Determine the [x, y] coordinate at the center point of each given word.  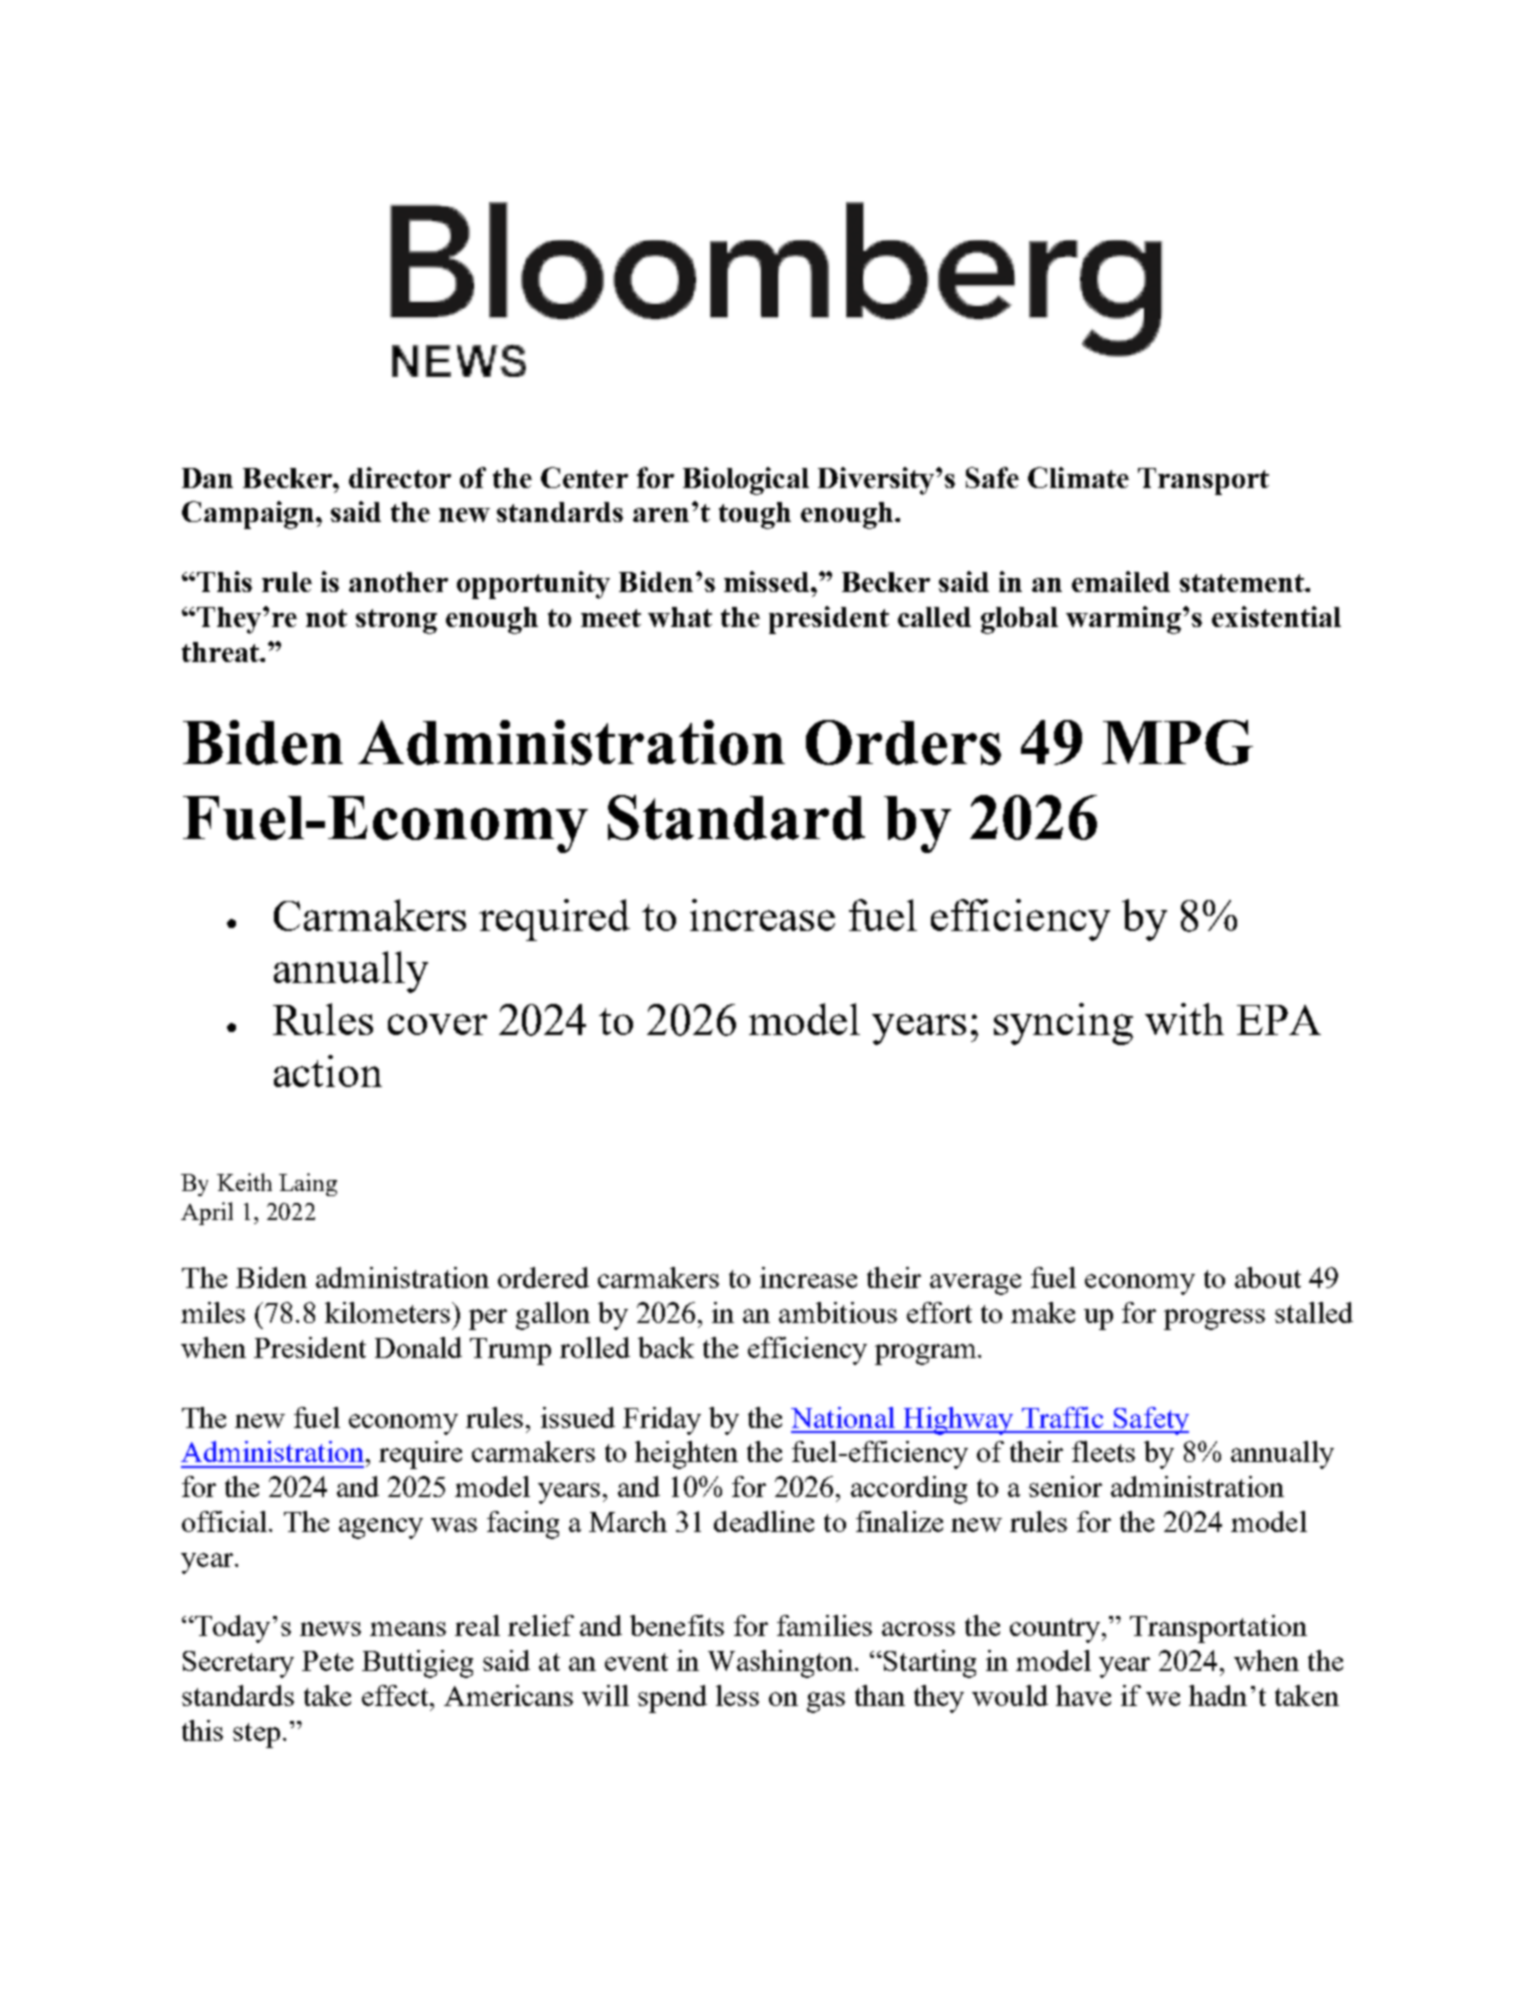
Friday [662, 1421]
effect [397, 1695]
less [737, 1695]
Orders [903, 742]
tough [755, 515]
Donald [418, 1347]
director [400, 477]
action [328, 1071]
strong [396, 621]
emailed [1121, 581]
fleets [1103, 1451]
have [1083, 1695]
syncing [1063, 1024]
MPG [1177, 742]
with [1184, 1019]
